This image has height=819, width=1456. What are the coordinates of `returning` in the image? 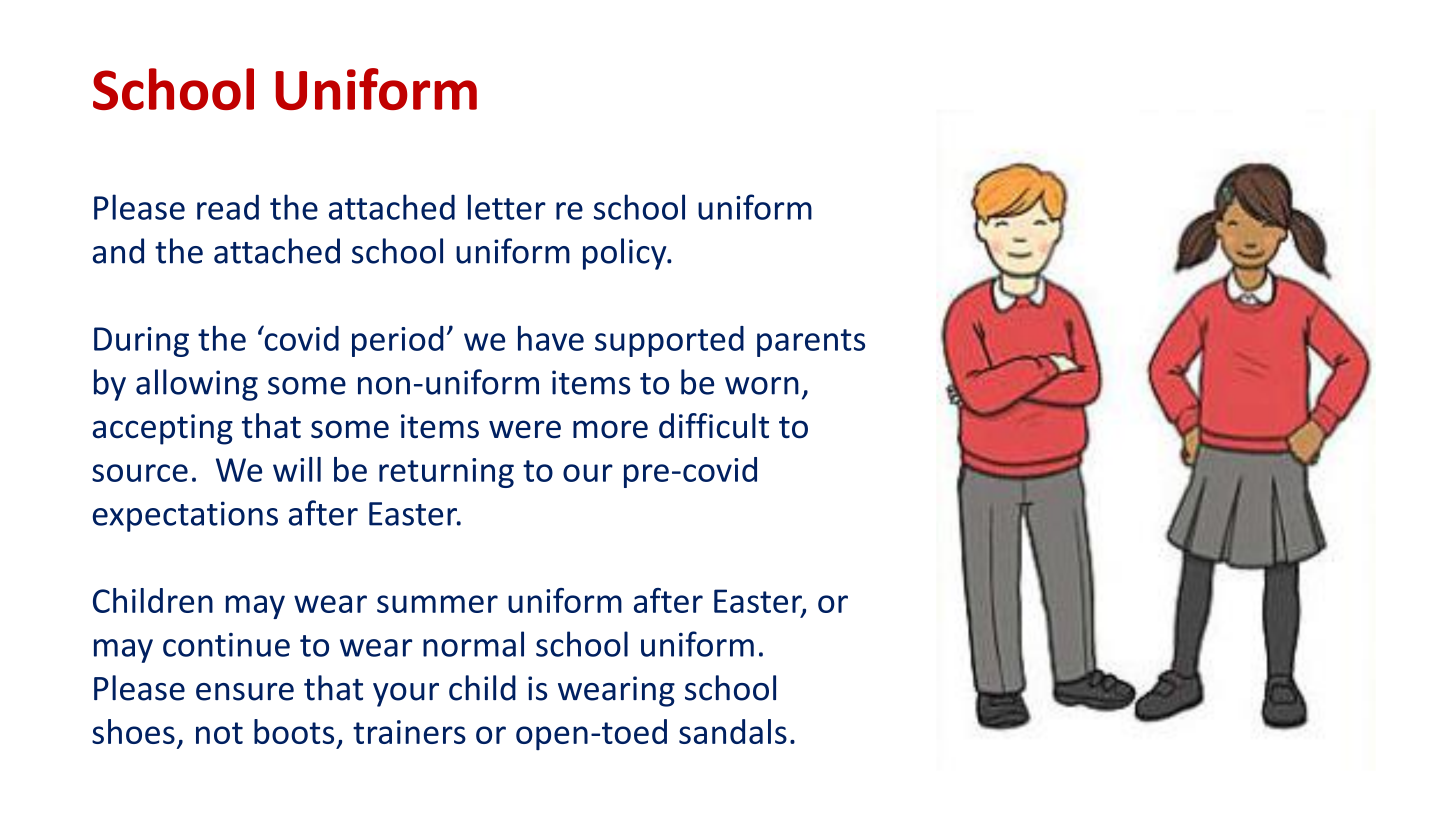 It's located at (446, 473).
